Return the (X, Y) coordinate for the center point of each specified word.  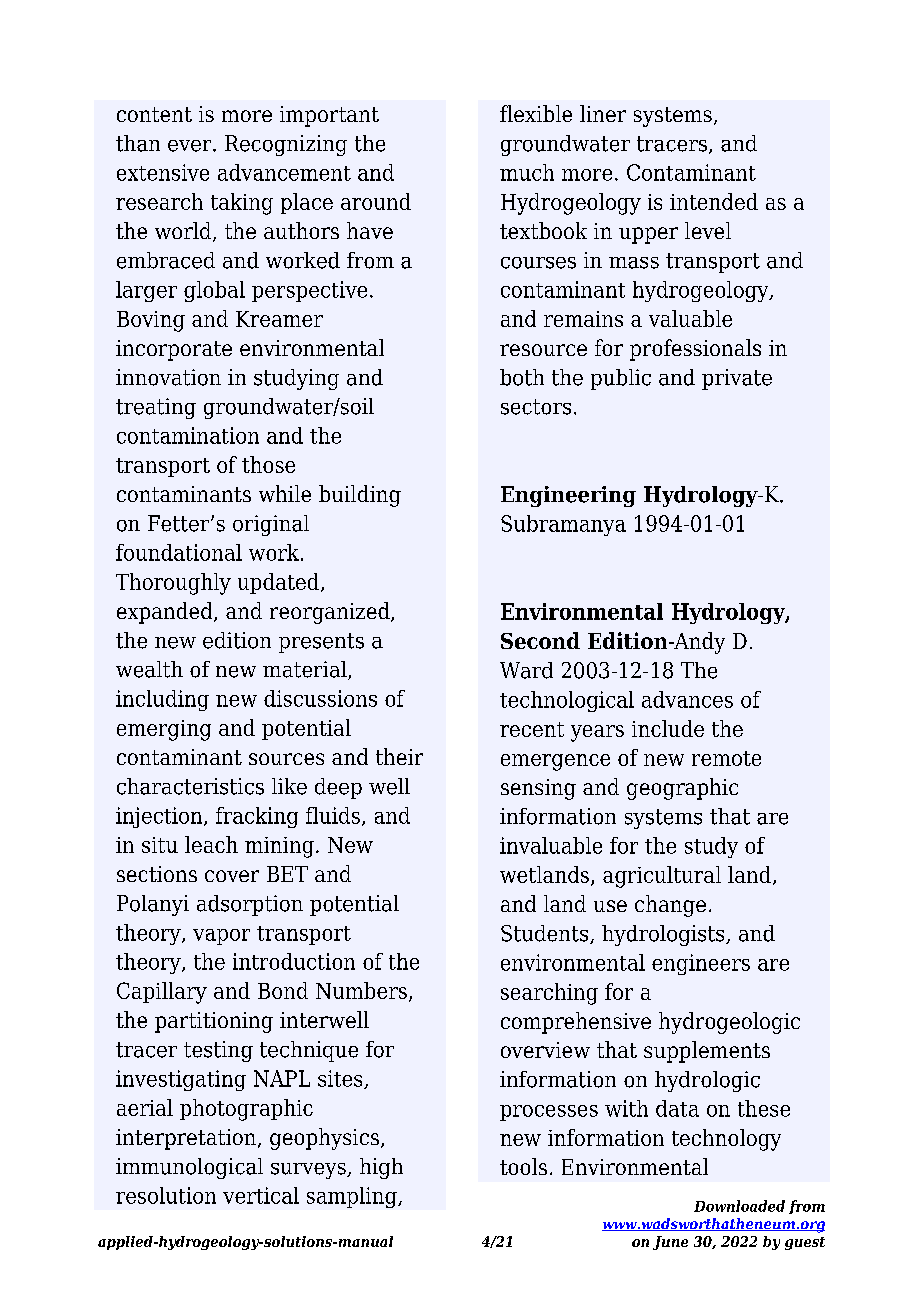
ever (191, 146)
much (527, 172)
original (271, 525)
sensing (538, 789)
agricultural (662, 877)
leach (211, 844)
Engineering (568, 496)
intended (714, 201)
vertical (261, 1195)
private (737, 379)
